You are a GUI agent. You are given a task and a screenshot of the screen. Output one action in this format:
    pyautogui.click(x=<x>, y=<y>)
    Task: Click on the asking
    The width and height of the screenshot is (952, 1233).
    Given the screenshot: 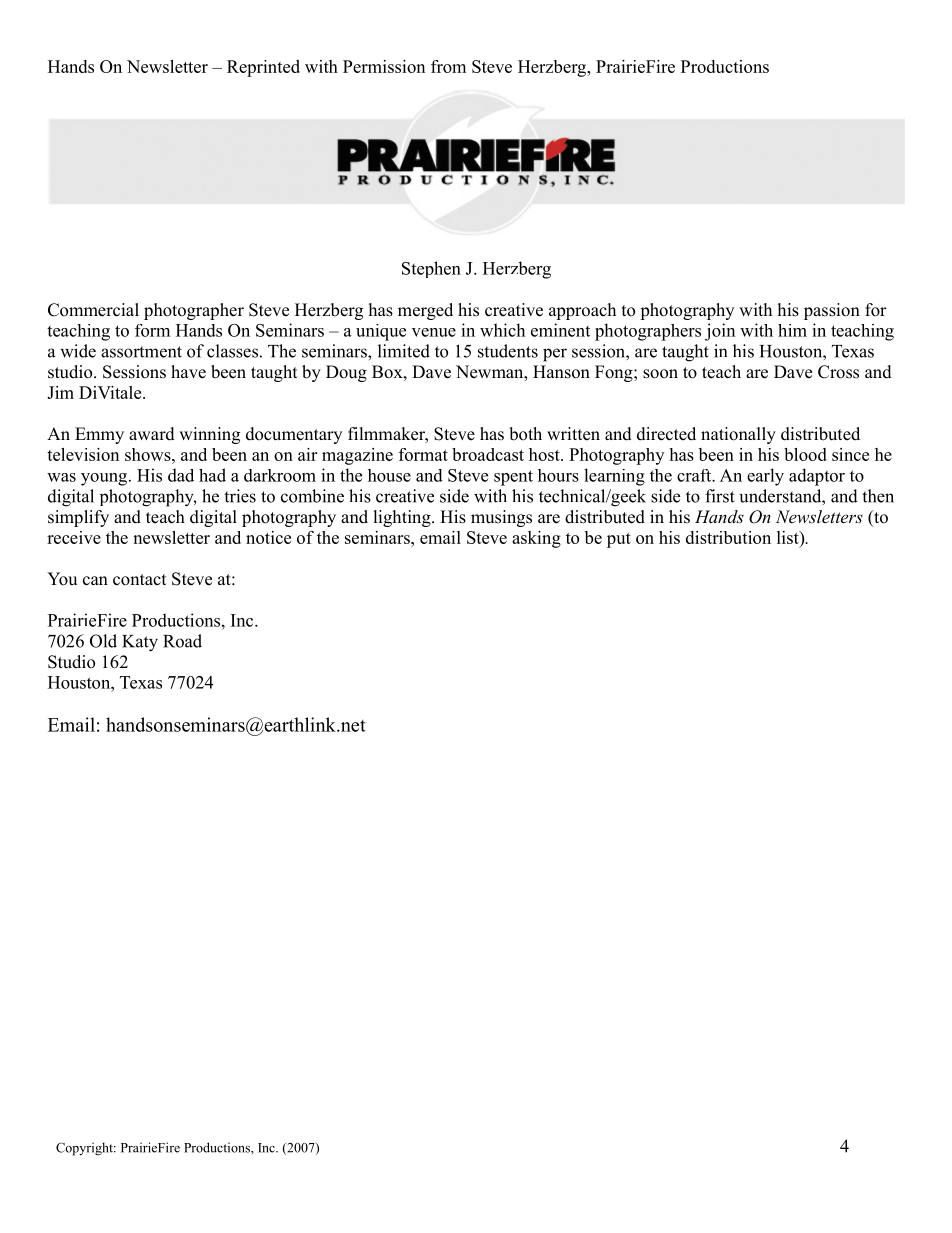 What is the action you would take?
    pyautogui.click(x=536, y=539)
